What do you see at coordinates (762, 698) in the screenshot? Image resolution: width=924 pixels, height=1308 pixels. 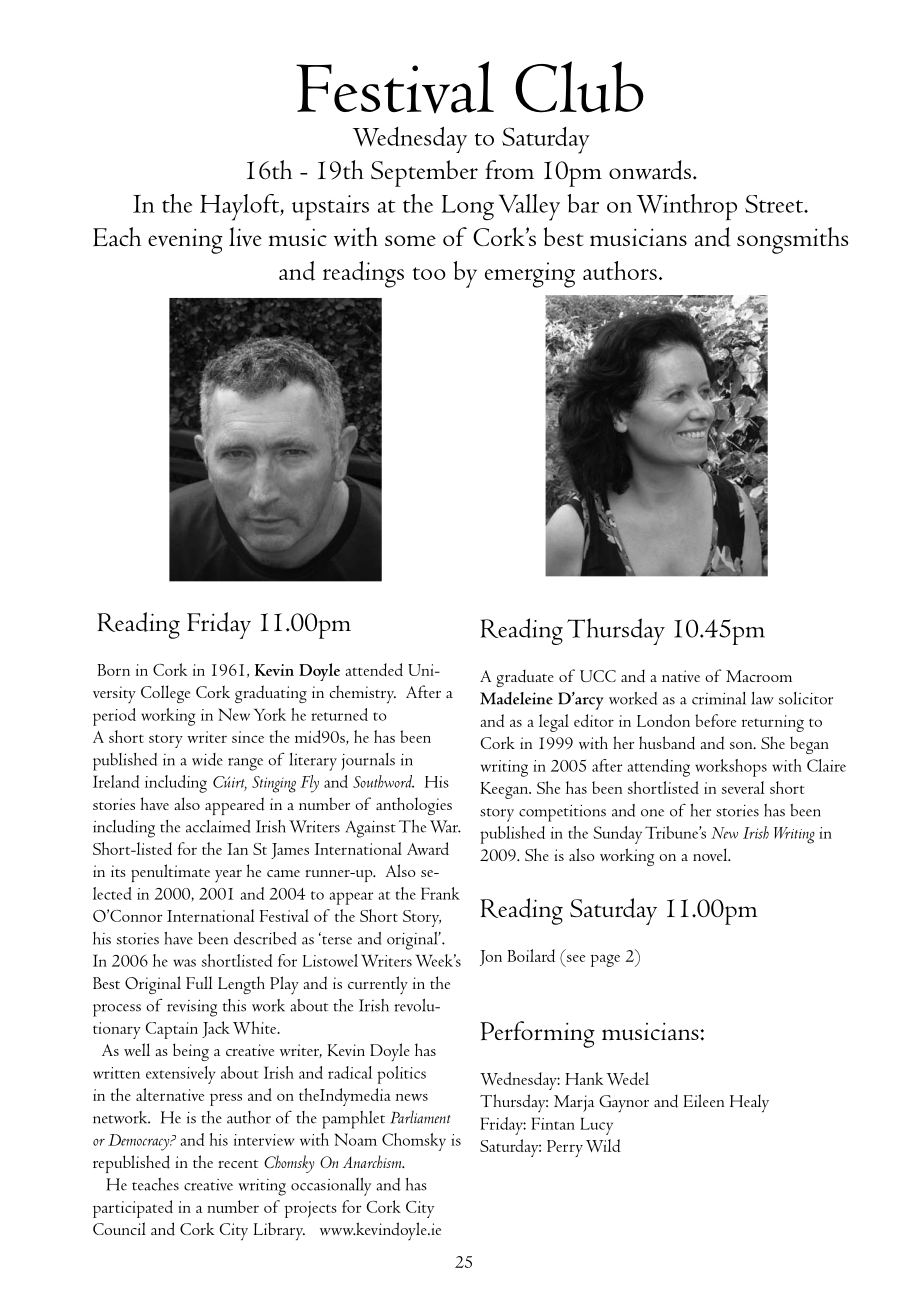 I see `law` at bounding box center [762, 698].
